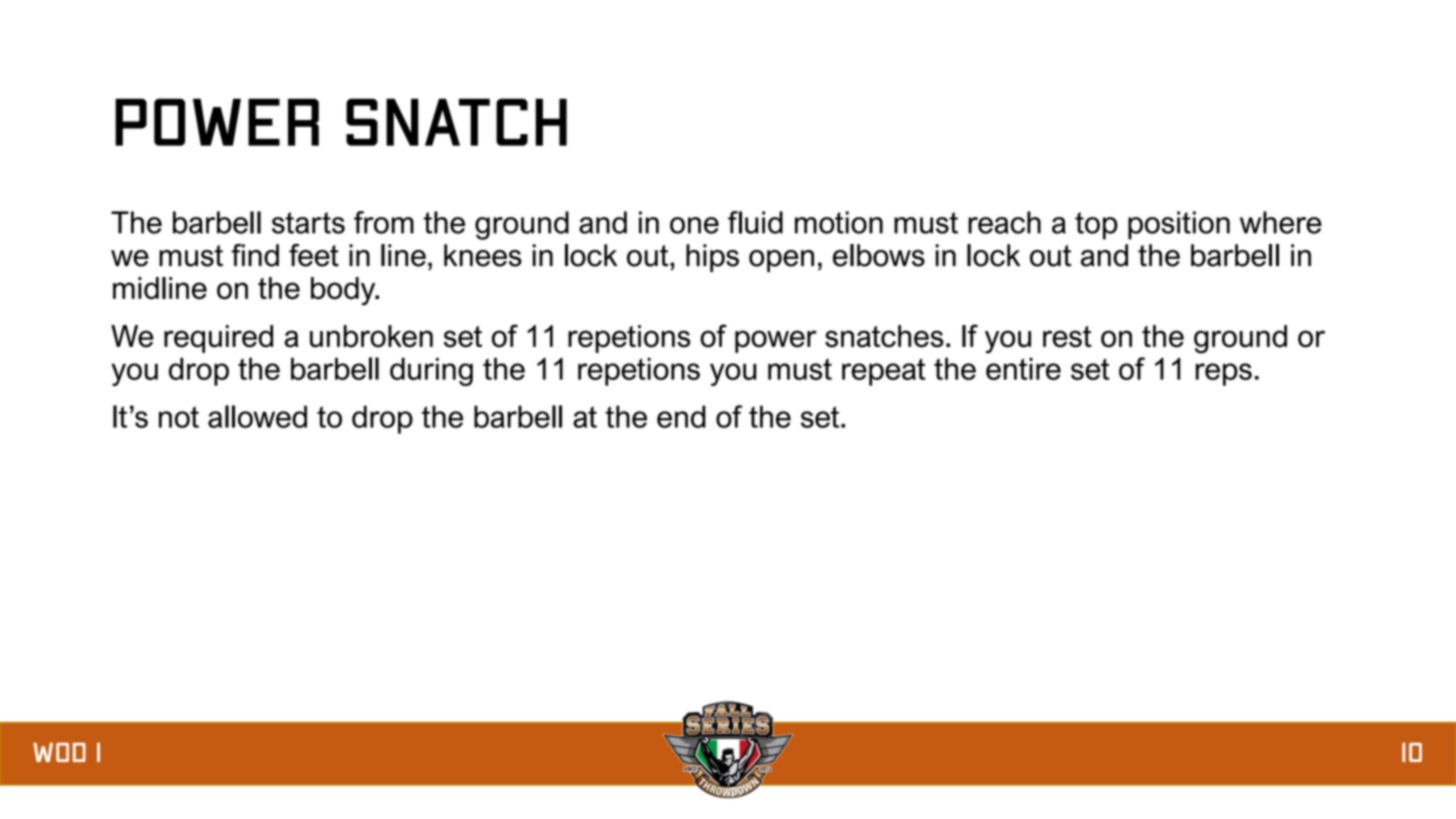 The height and width of the document is (819, 1456). Describe the element at coordinates (344, 291) in the document. I see `body` at that location.
